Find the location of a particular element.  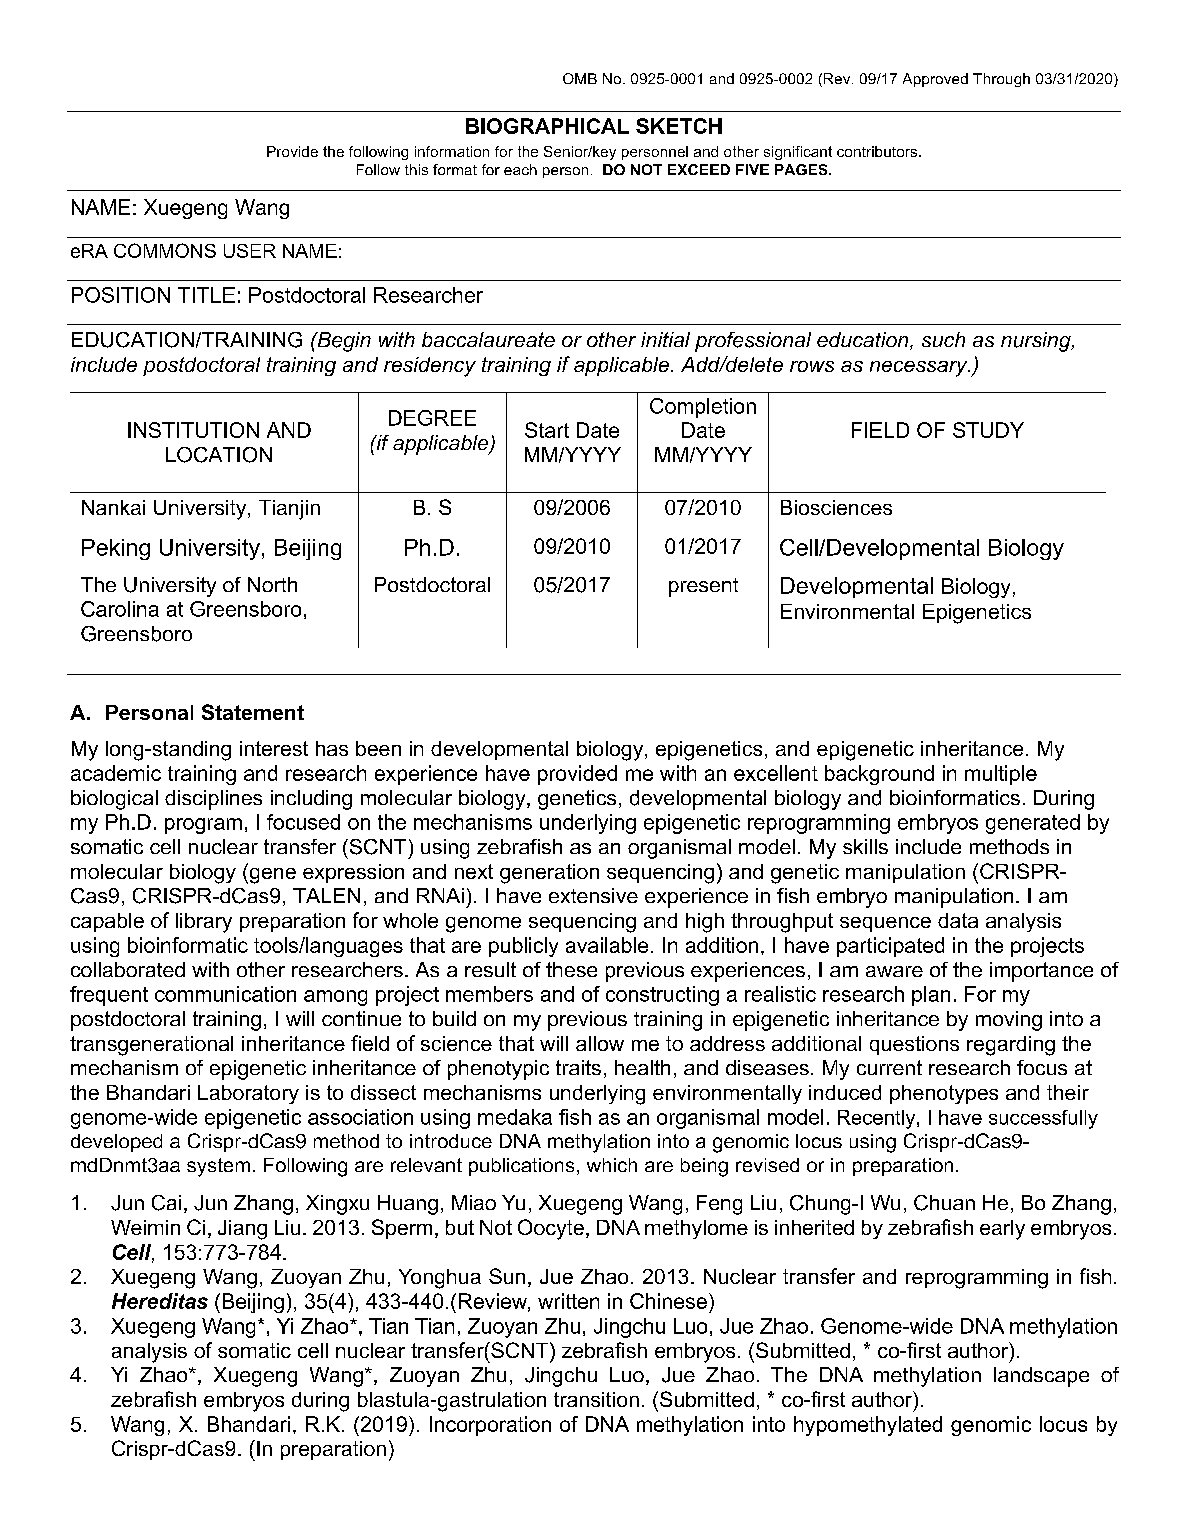

landscape is located at coordinates (1041, 1377).
